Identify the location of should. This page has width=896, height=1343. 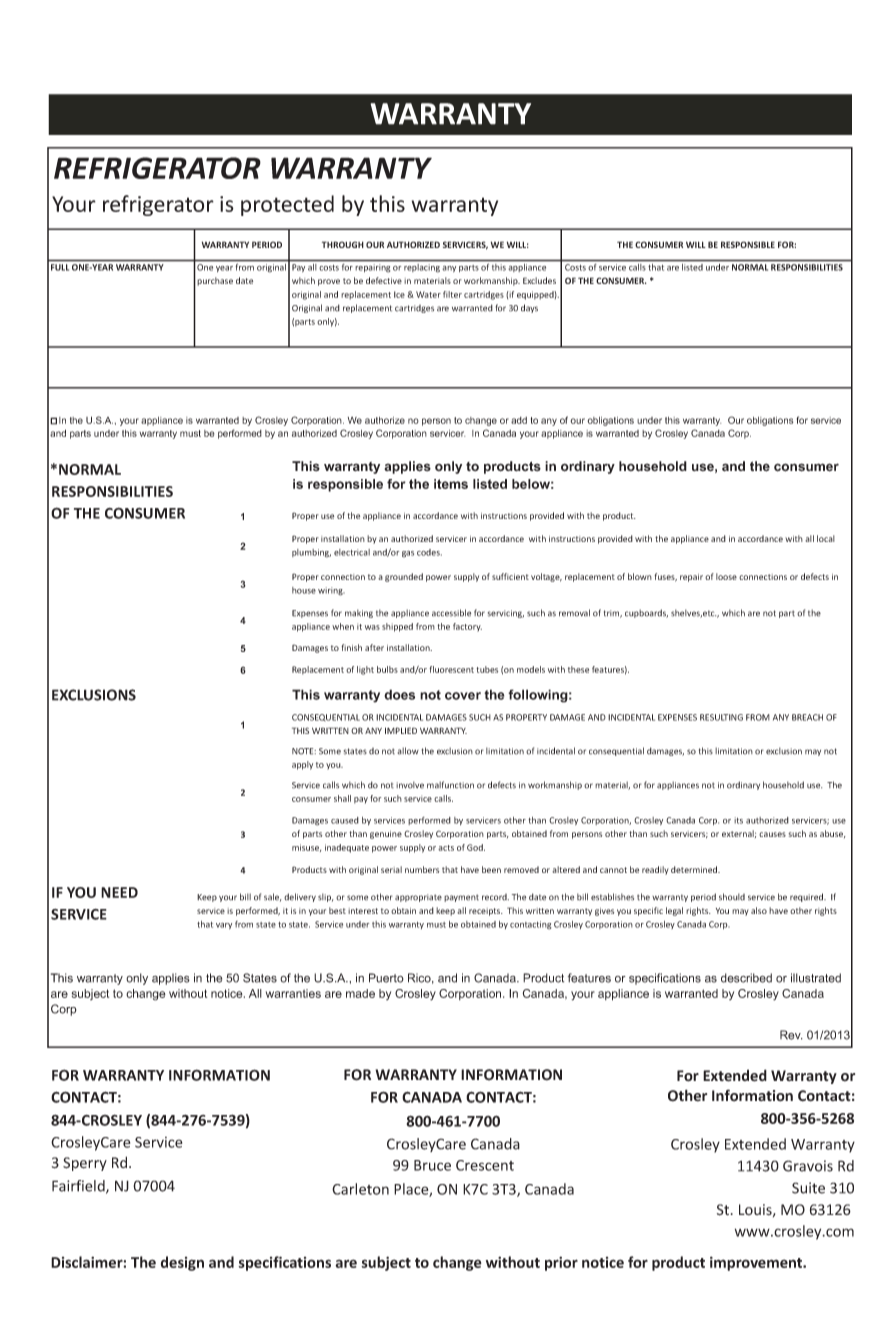
(732, 897).
